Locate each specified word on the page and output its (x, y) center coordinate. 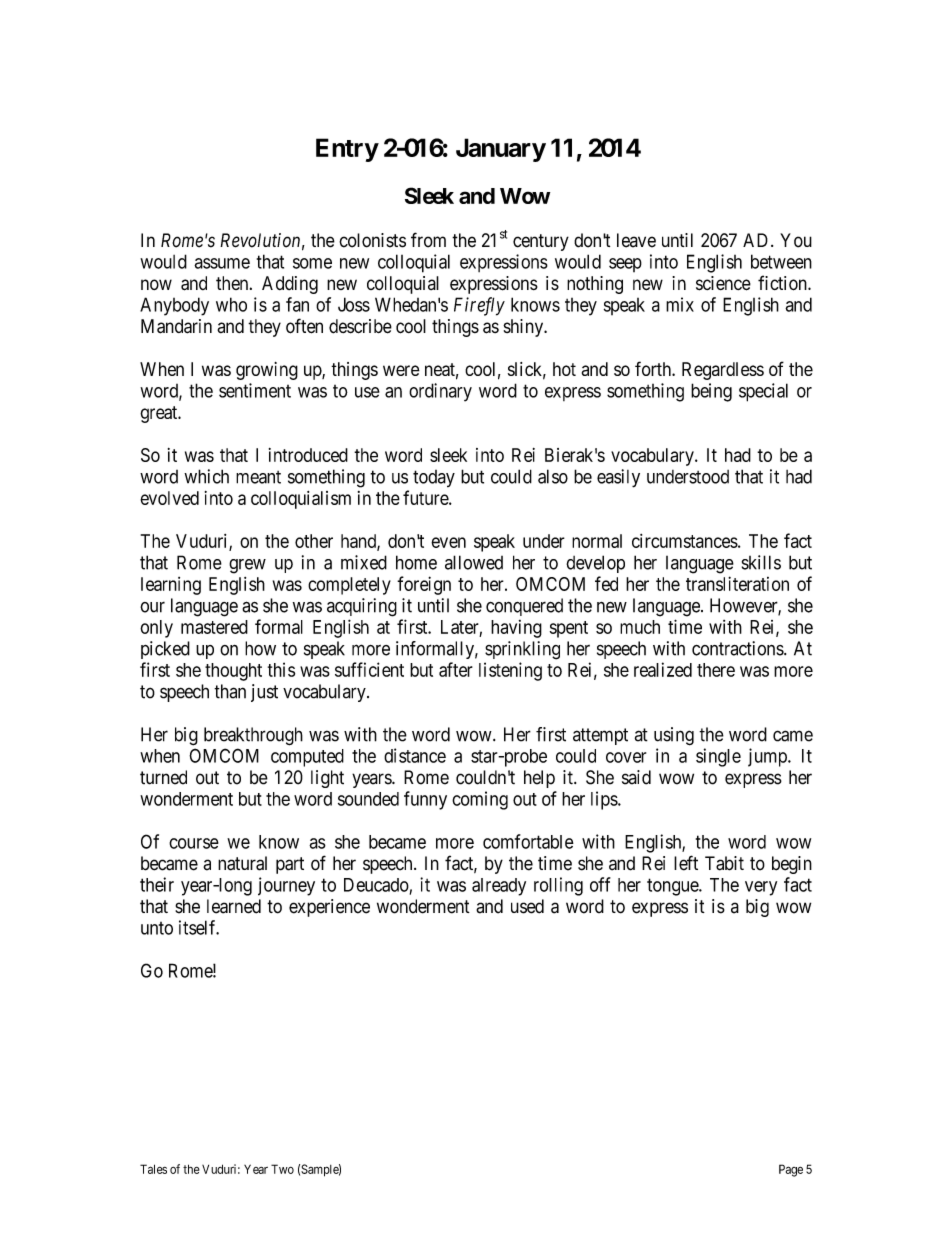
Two (282, 1169)
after (456, 669)
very (761, 888)
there (716, 670)
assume (222, 263)
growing (267, 371)
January (501, 150)
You (796, 240)
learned (234, 906)
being (711, 392)
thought (233, 672)
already (499, 887)
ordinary (440, 392)
